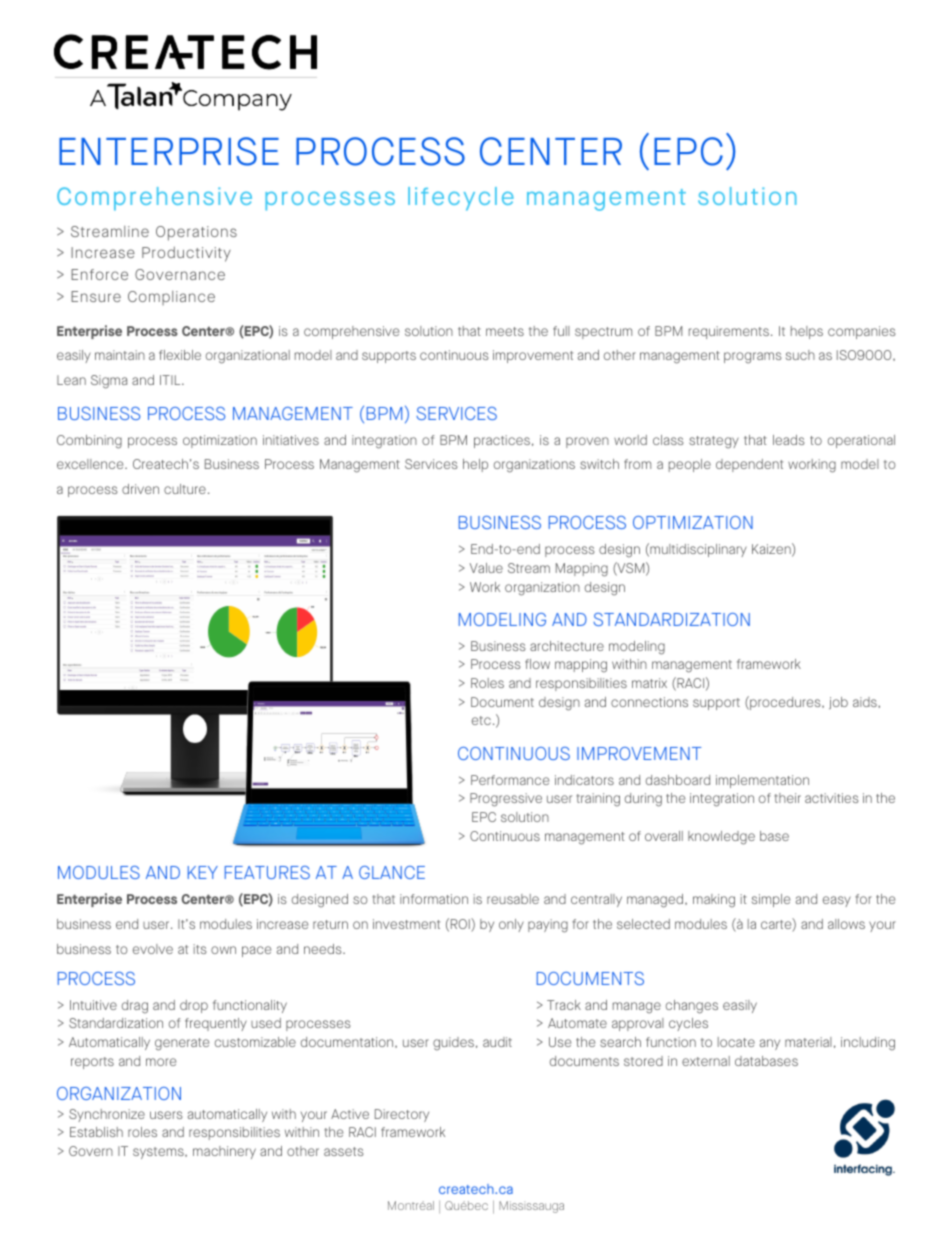  Describe the element at coordinates (721, 838) in the screenshot. I see `knowledge` at that location.
